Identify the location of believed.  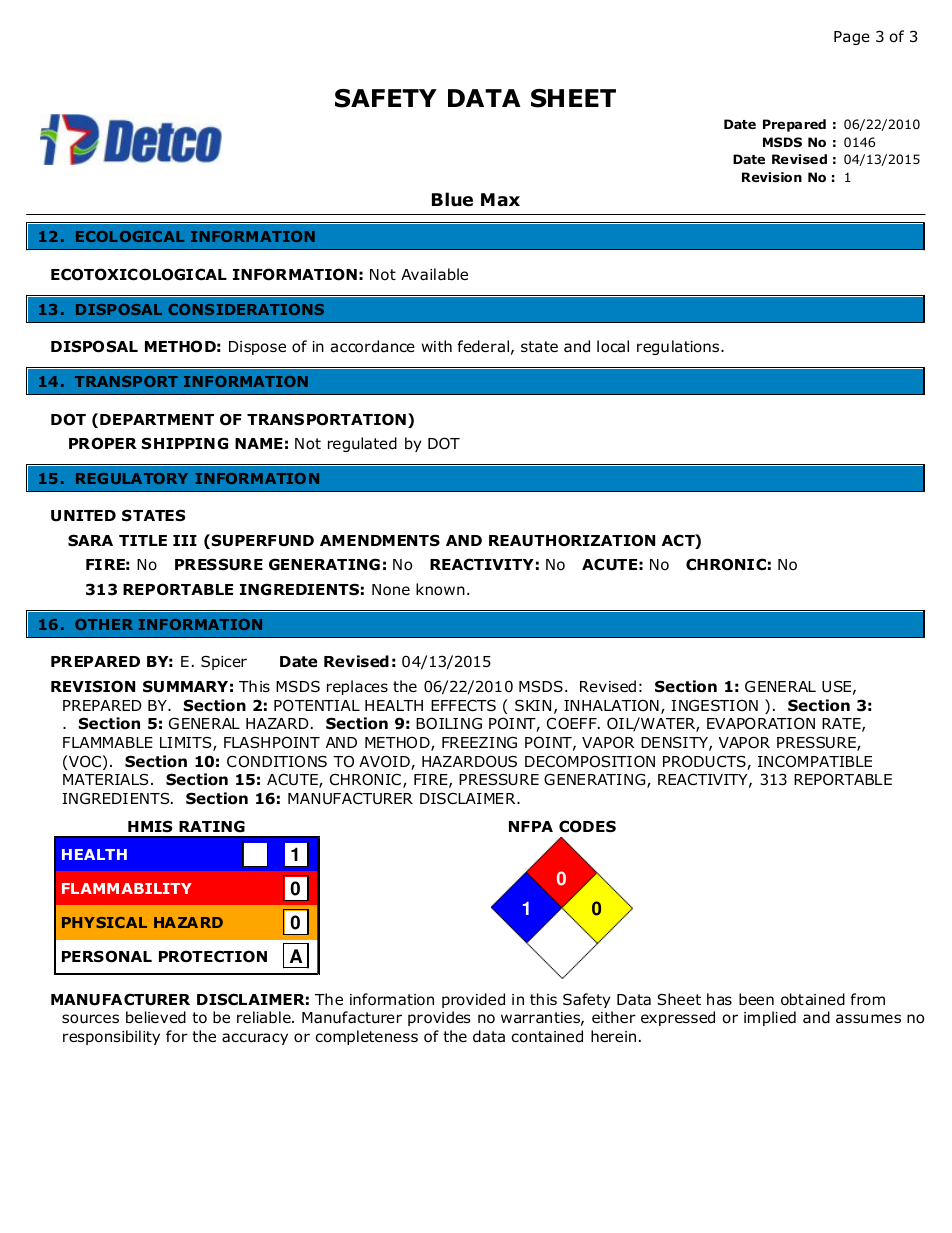
(156, 1017).
